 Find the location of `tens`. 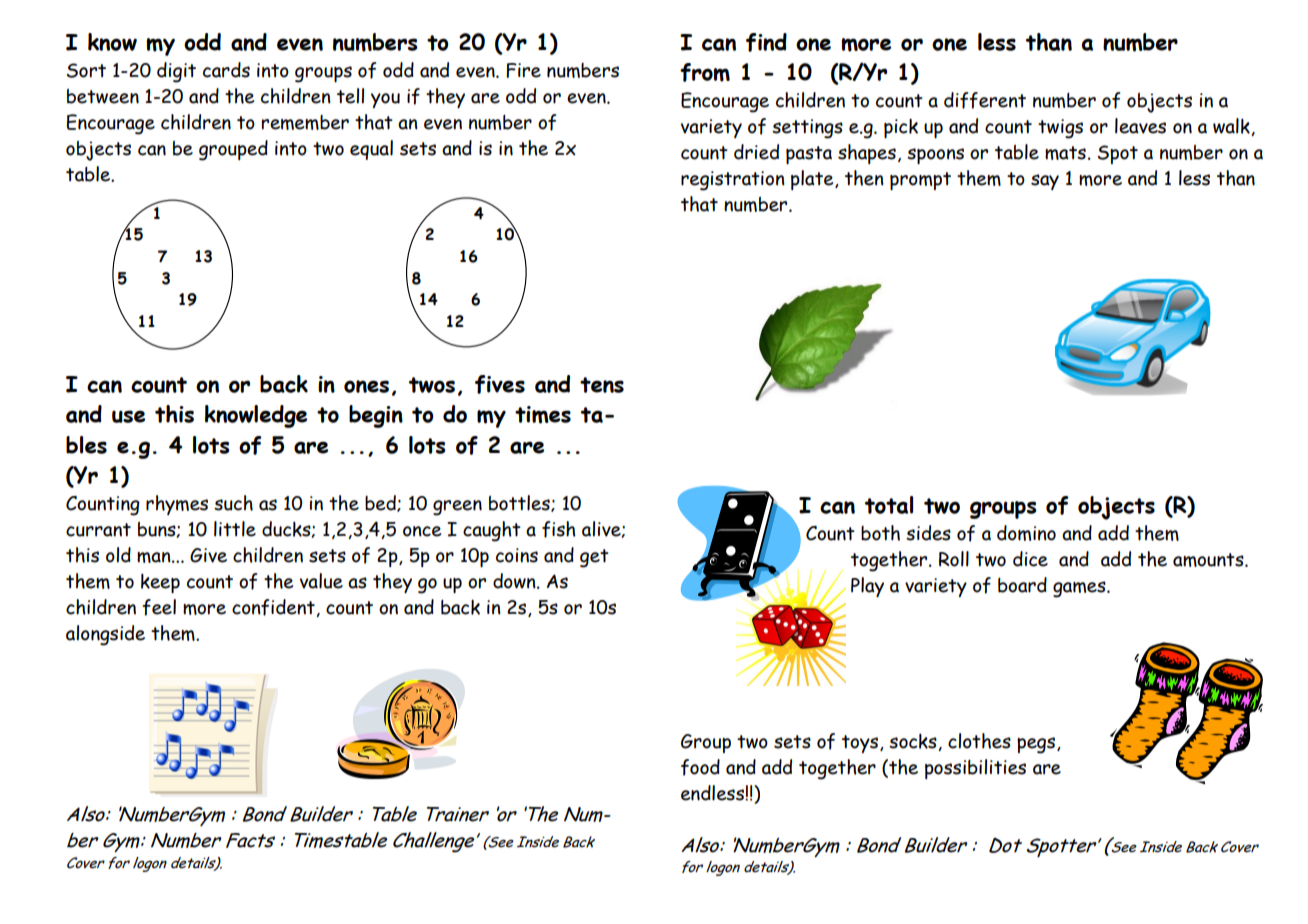

tens is located at coordinates (602, 385).
